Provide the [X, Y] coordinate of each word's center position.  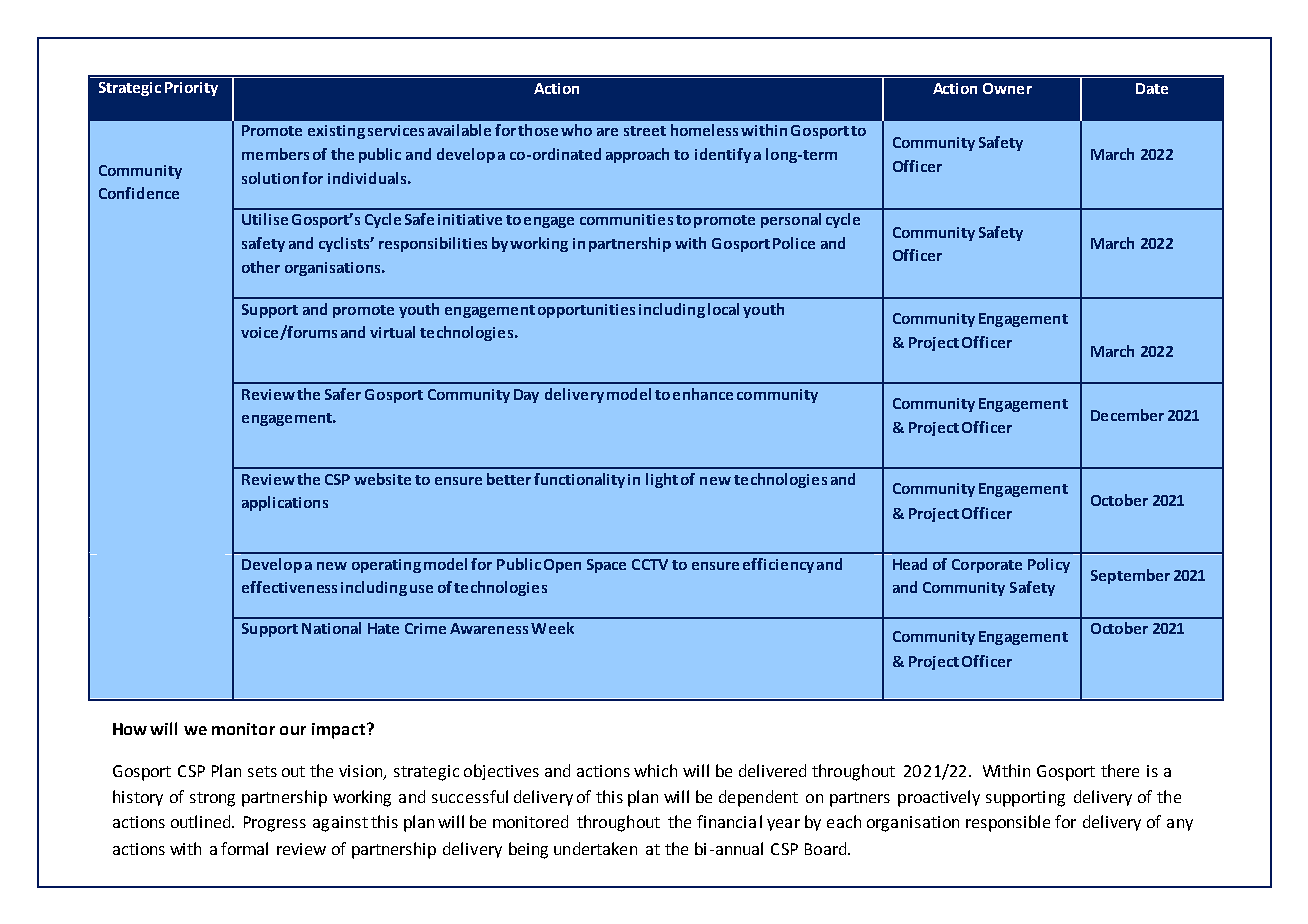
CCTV [650, 564]
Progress [275, 824]
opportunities [586, 311]
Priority [191, 89]
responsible [1008, 823]
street [645, 131]
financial [729, 821]
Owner [1007, 88]
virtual [392, 332]
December [1127, 415]
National [331, 628]
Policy [1049, 565]
